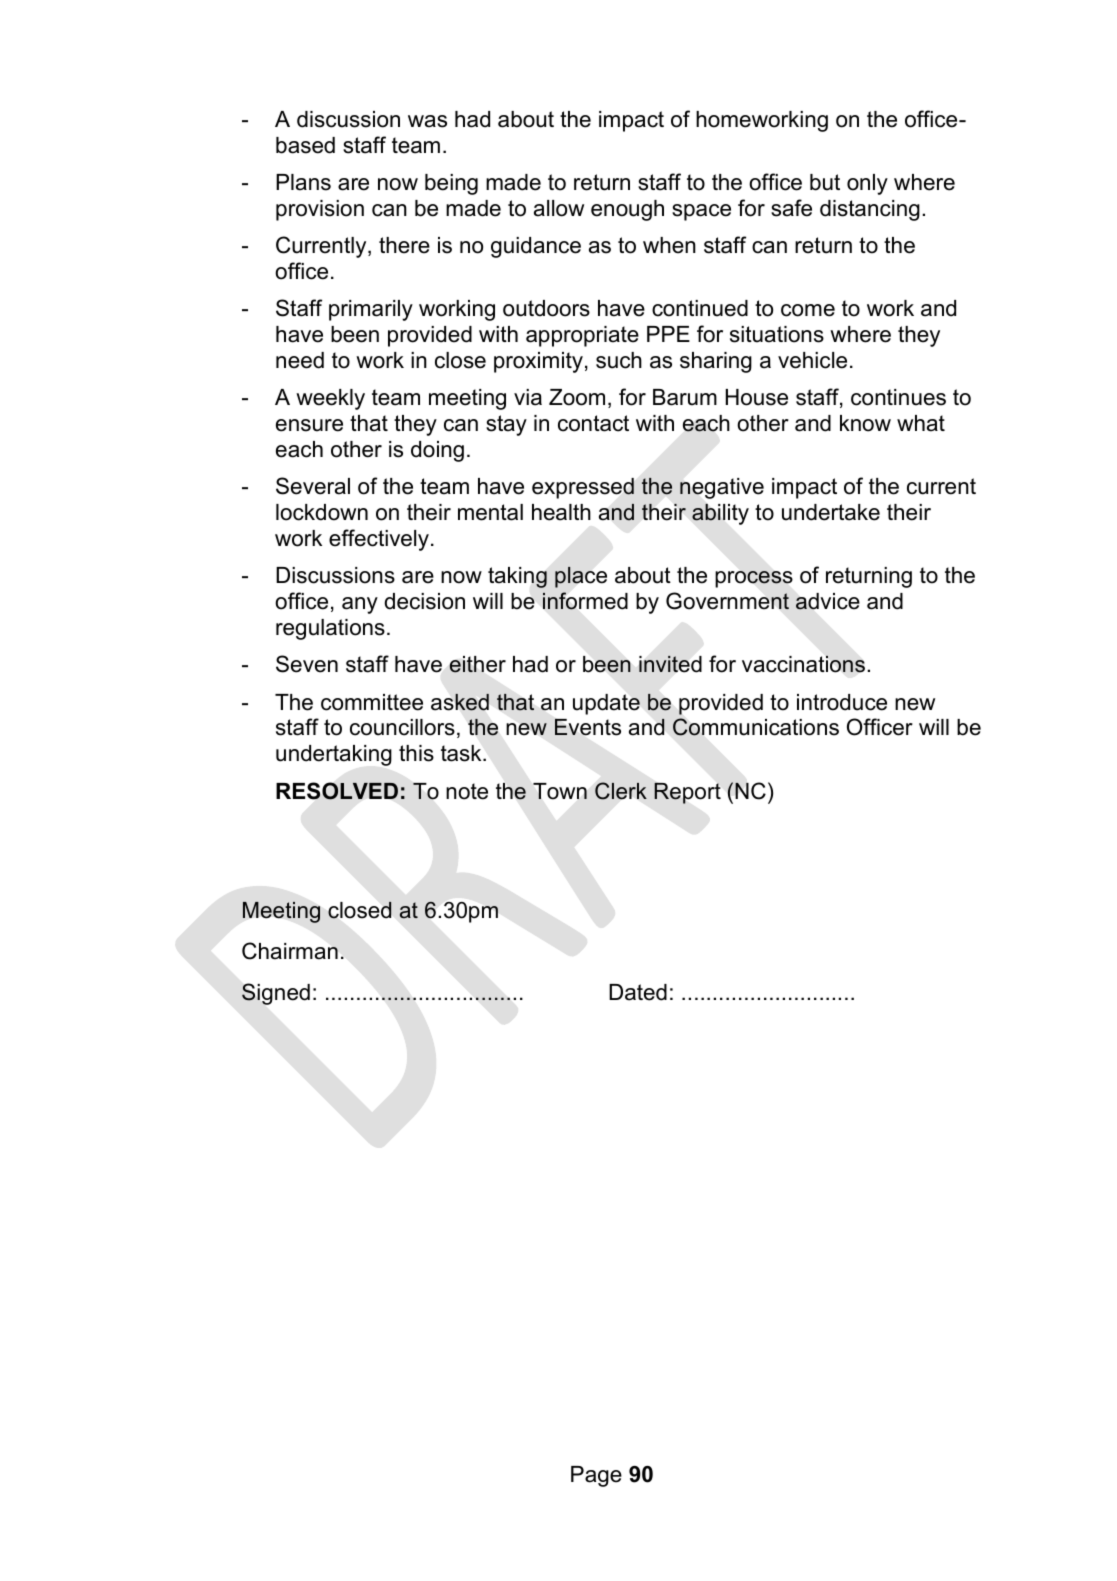 The height and width of the screenshot is (1581, 1117). What do you see at coordinates (638, 992) in the screenshot?
I see `Dated` at bounding box center [638, 992].
